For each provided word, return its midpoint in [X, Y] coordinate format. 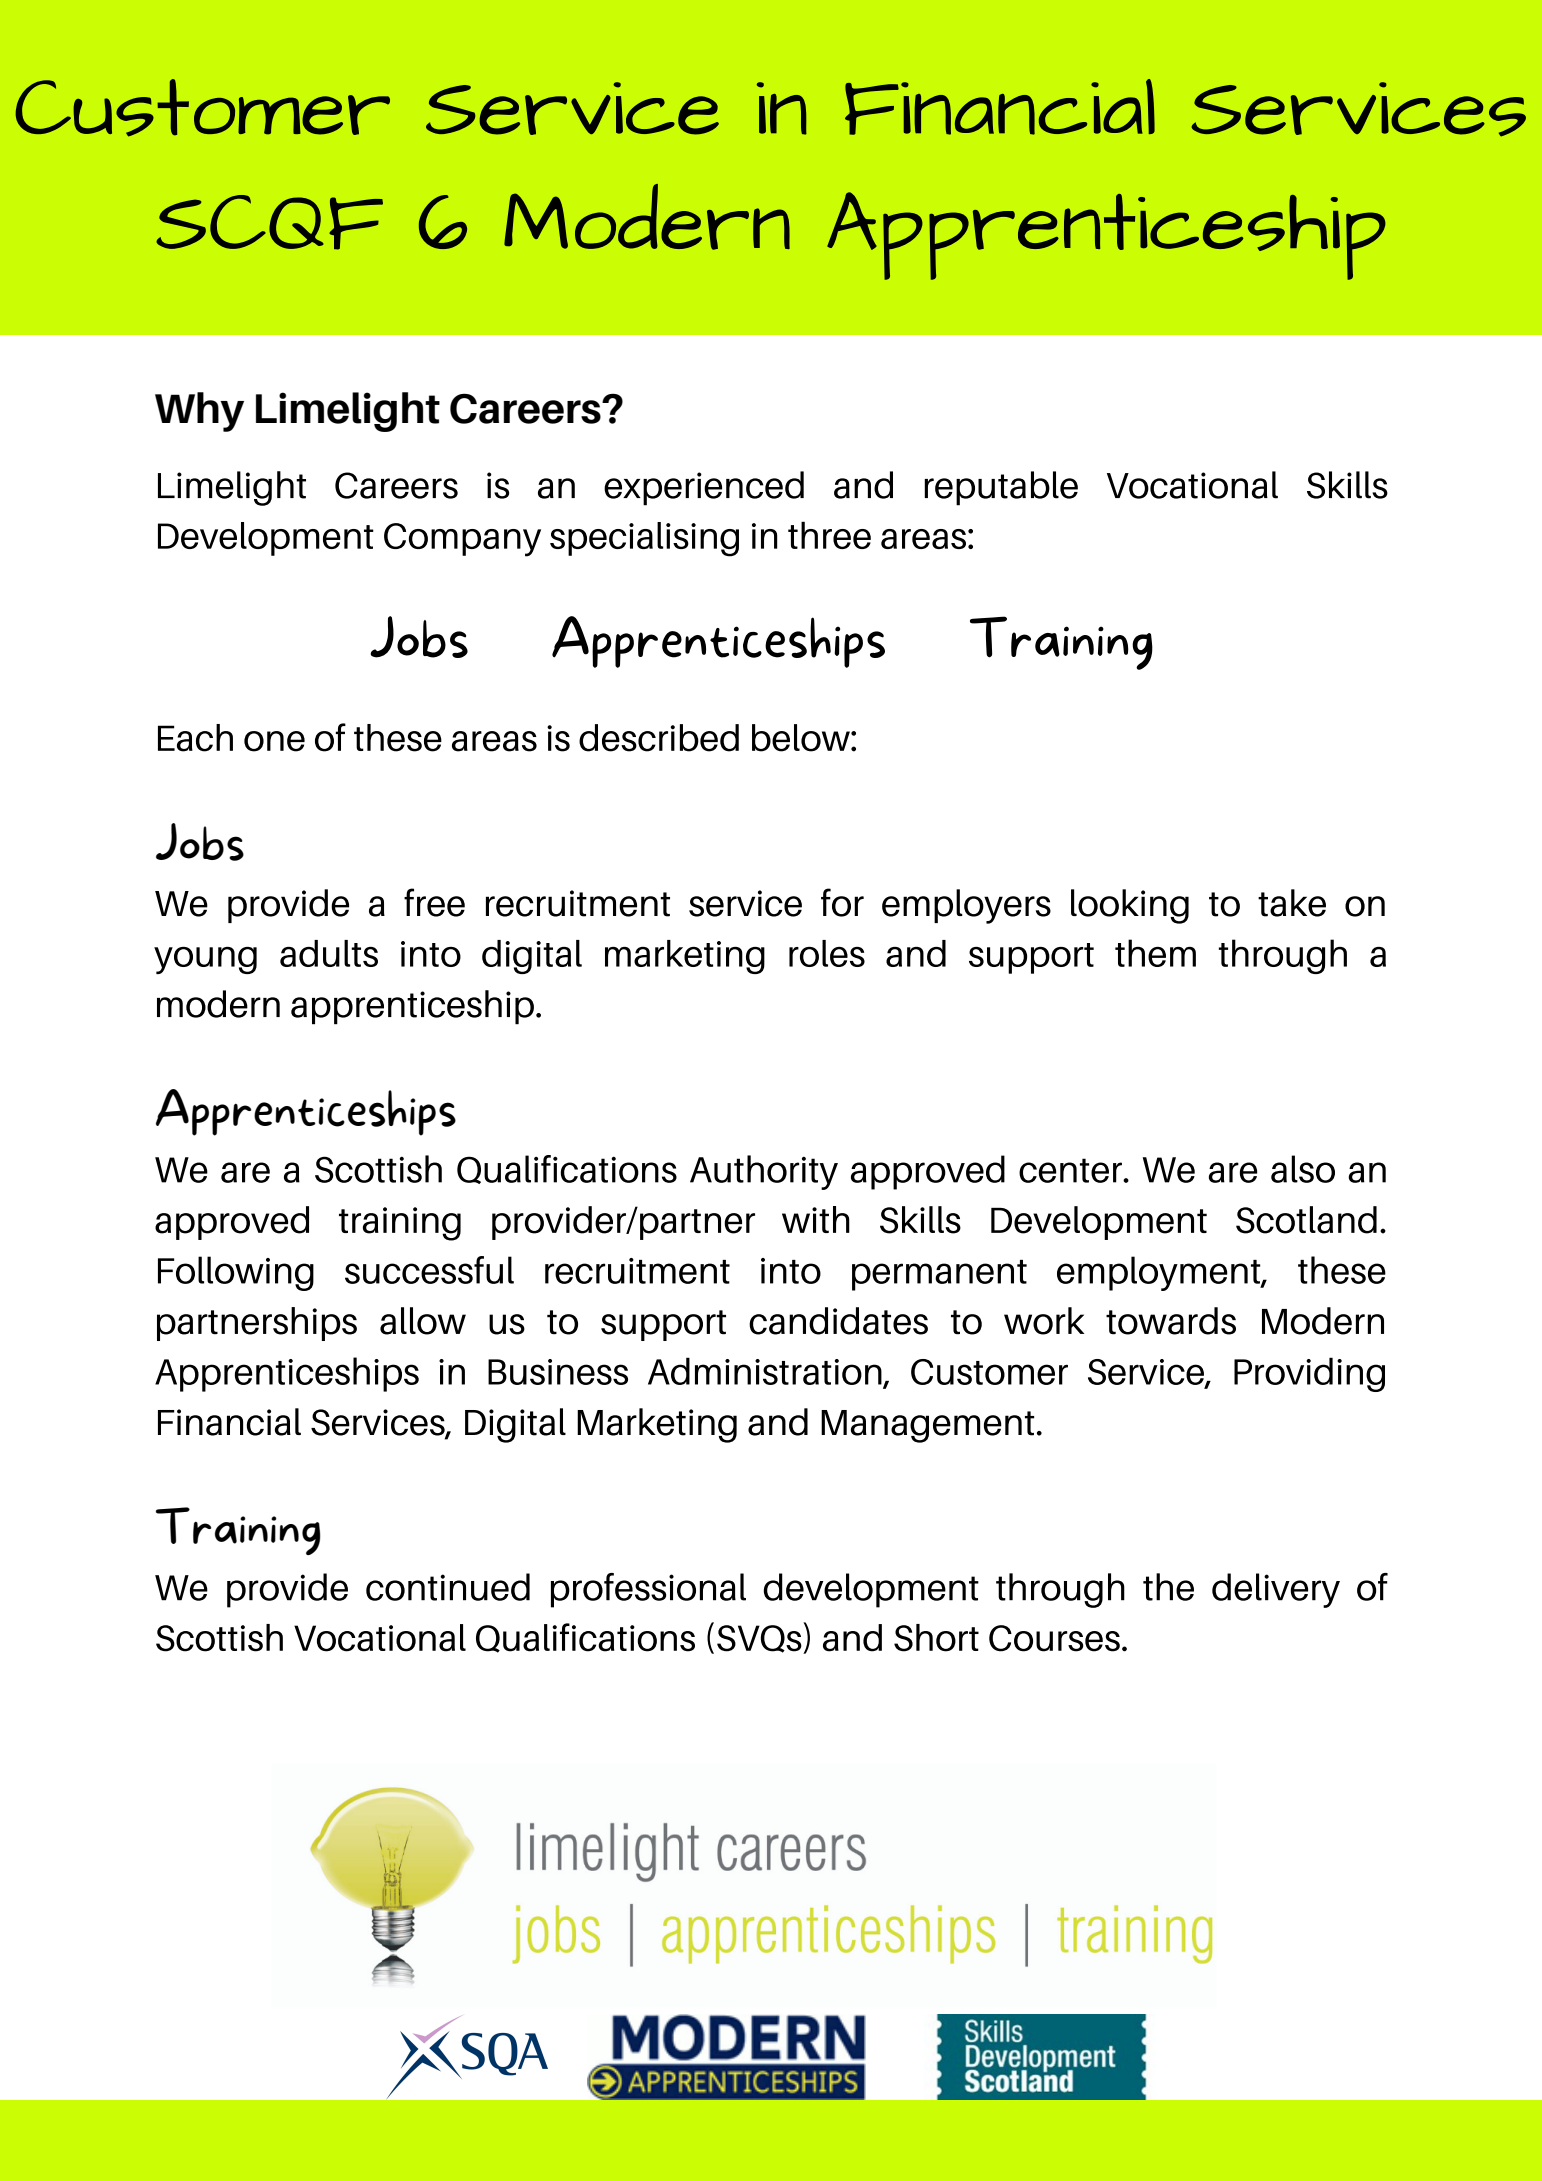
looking [1130, 906]
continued [448, 1587]
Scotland [1306, 1220]
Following [236, 1273]
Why [199, 412]
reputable [1001, 488]
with [816, 1219]
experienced [704, 488]
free [434, 902]
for [842, 902]
